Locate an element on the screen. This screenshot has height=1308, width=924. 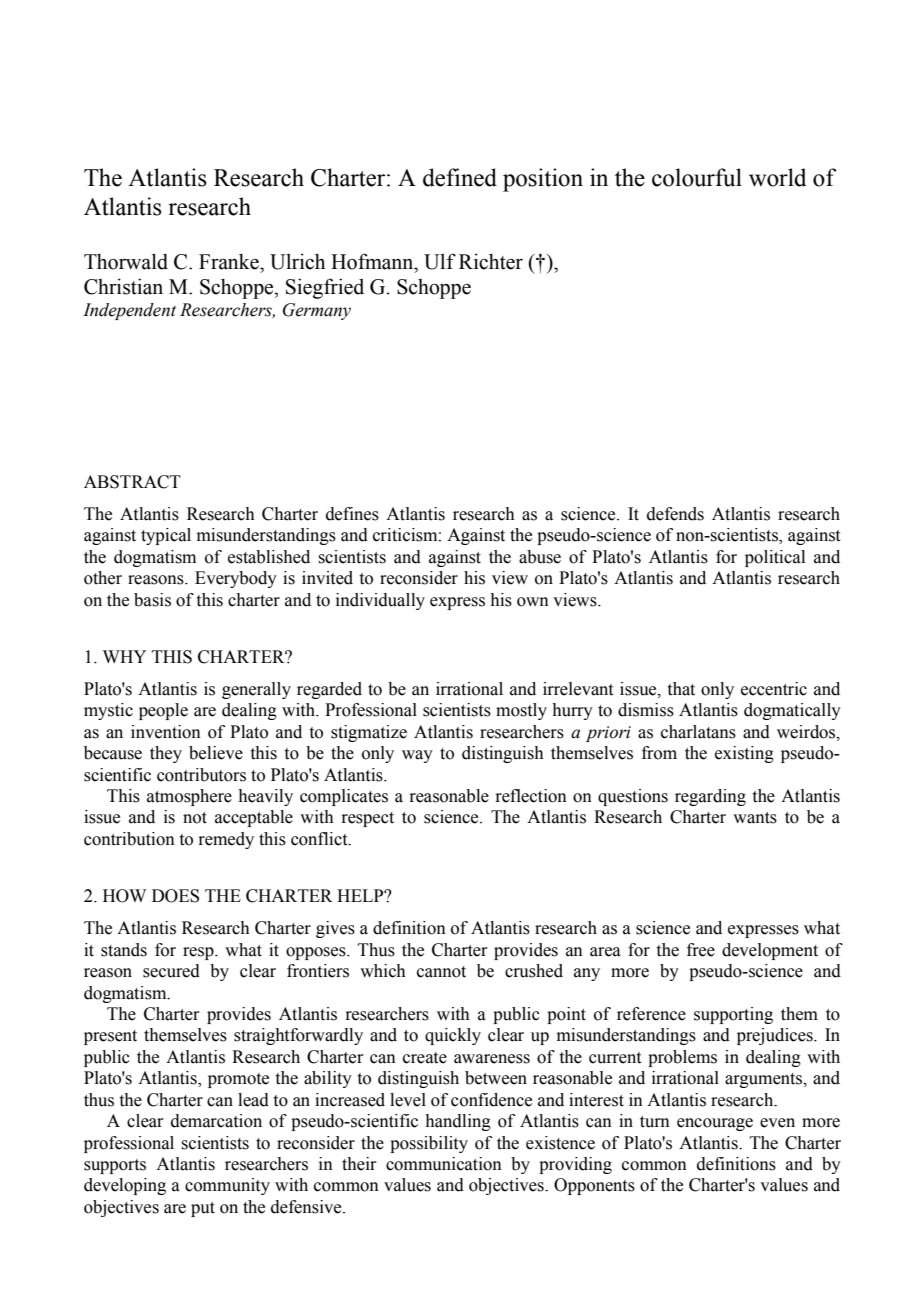
colourful is located at coordinates (697, 177).
